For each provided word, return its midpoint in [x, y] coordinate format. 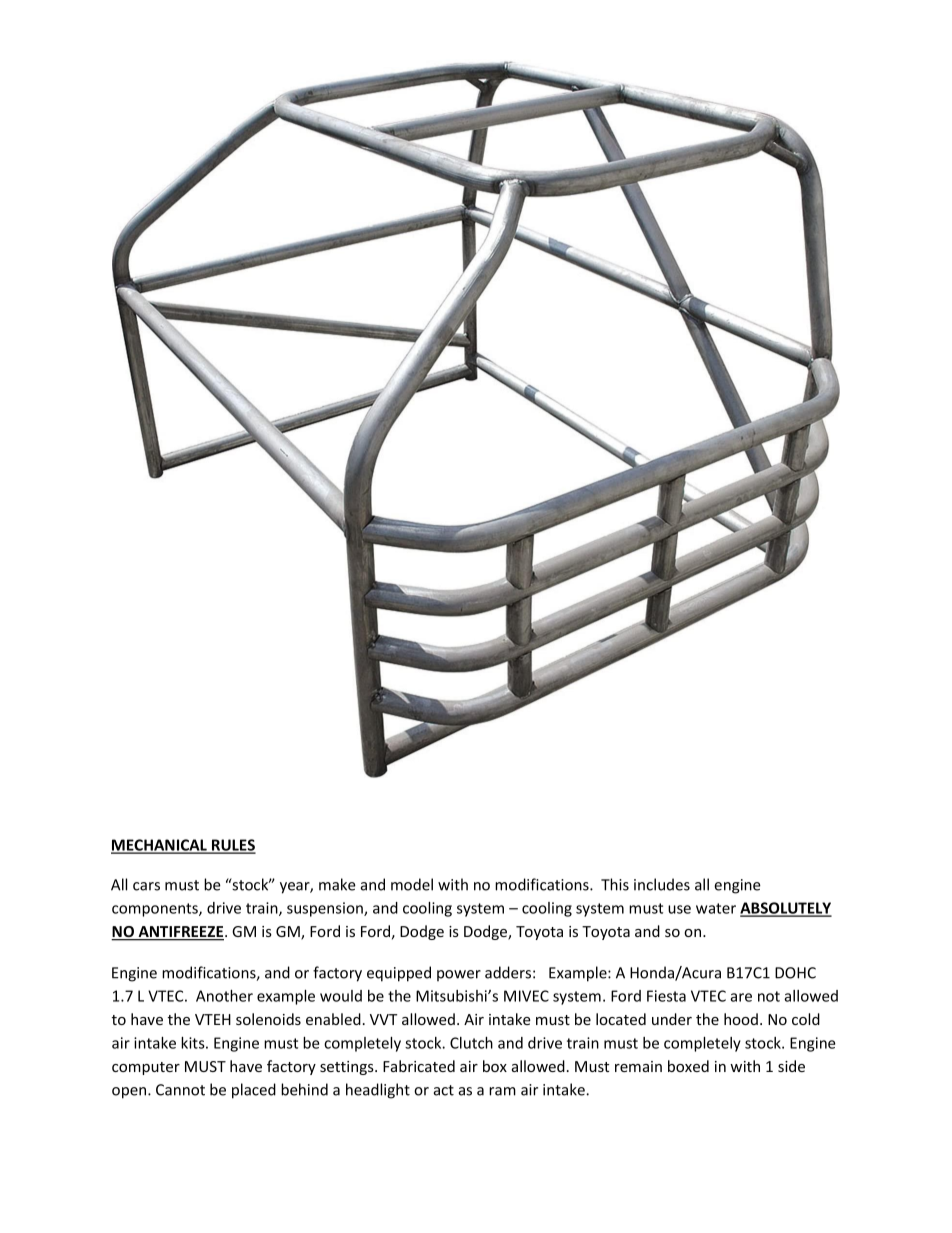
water [716, 908]
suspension [326, 909]
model [412, 884]
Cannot [180, 1090]
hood [741, 1019]
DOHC [795, 973]
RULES [233, 846]
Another [224, 996]
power [459, 975]
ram [502, 1091]
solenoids [268, 1019]
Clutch [471, 1043]
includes [662, 884]
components [156, 910]
